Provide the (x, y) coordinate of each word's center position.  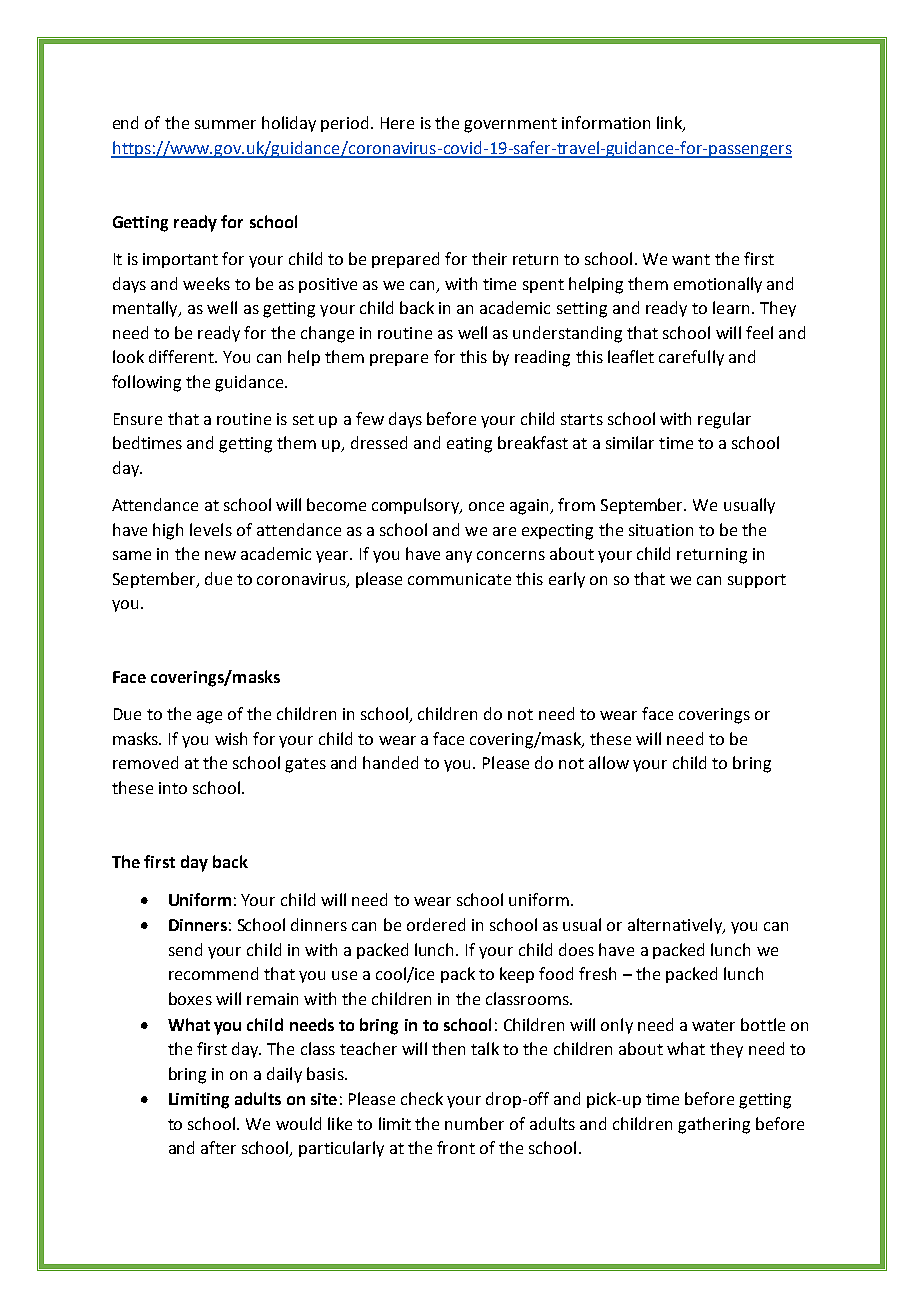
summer (225, 124)
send (185, 949)
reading (542, 358)
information (606, 122)
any (459, 557)
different (183, 356)
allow (609, 762)
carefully (691, 358)
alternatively (676, 926)
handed (390, 762)
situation (661, 530)
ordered (436, 924)
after (218, 1147)
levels (211, 529)
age (209, 717)
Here (397, 123)
